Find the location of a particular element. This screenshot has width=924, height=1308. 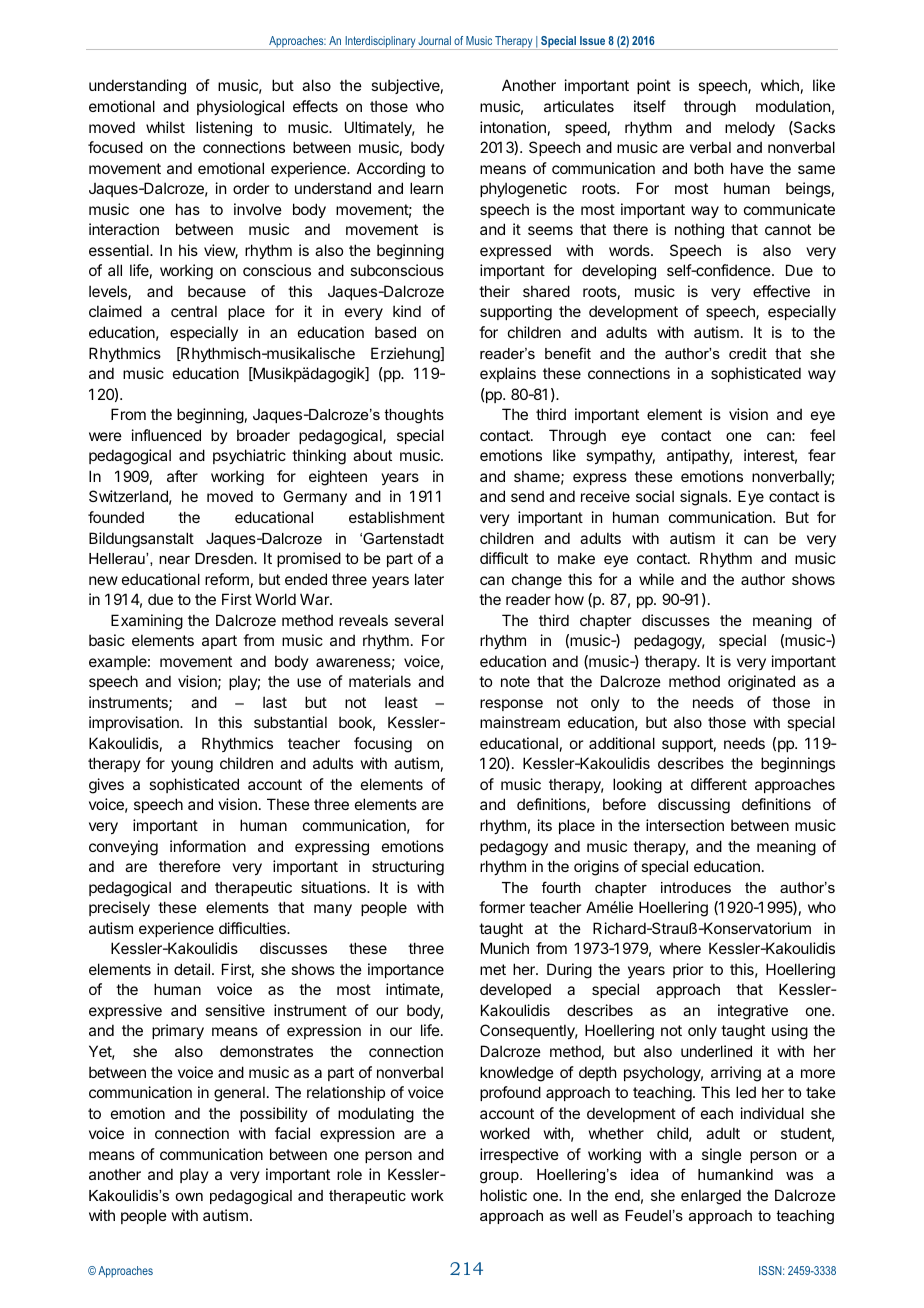

enlarged is located at coordinates (711, 1197).
